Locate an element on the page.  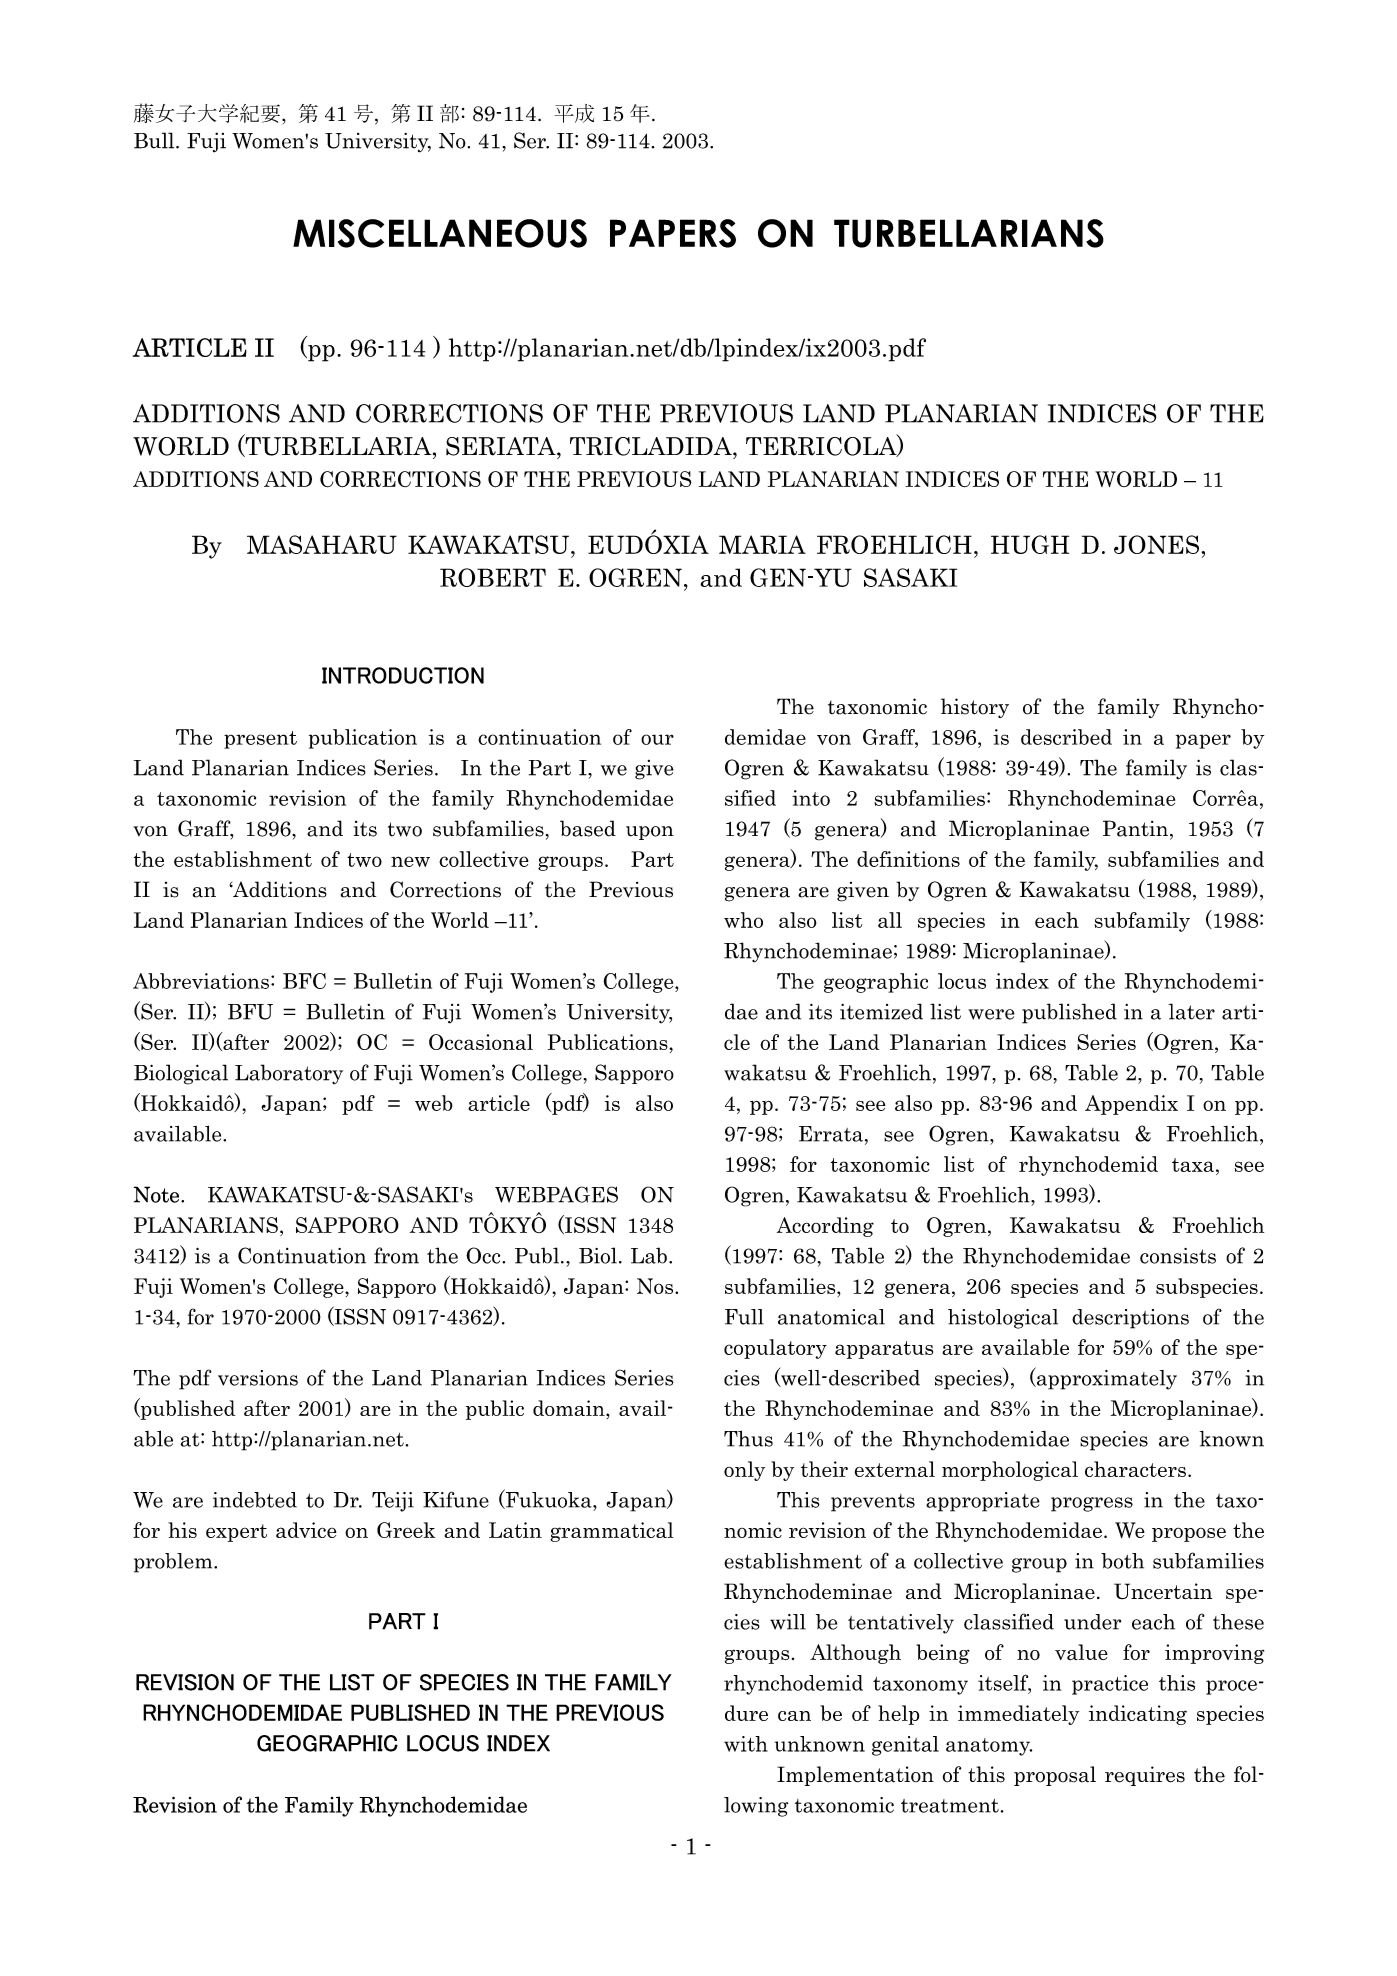
history is located at coordinates (975, 708).
